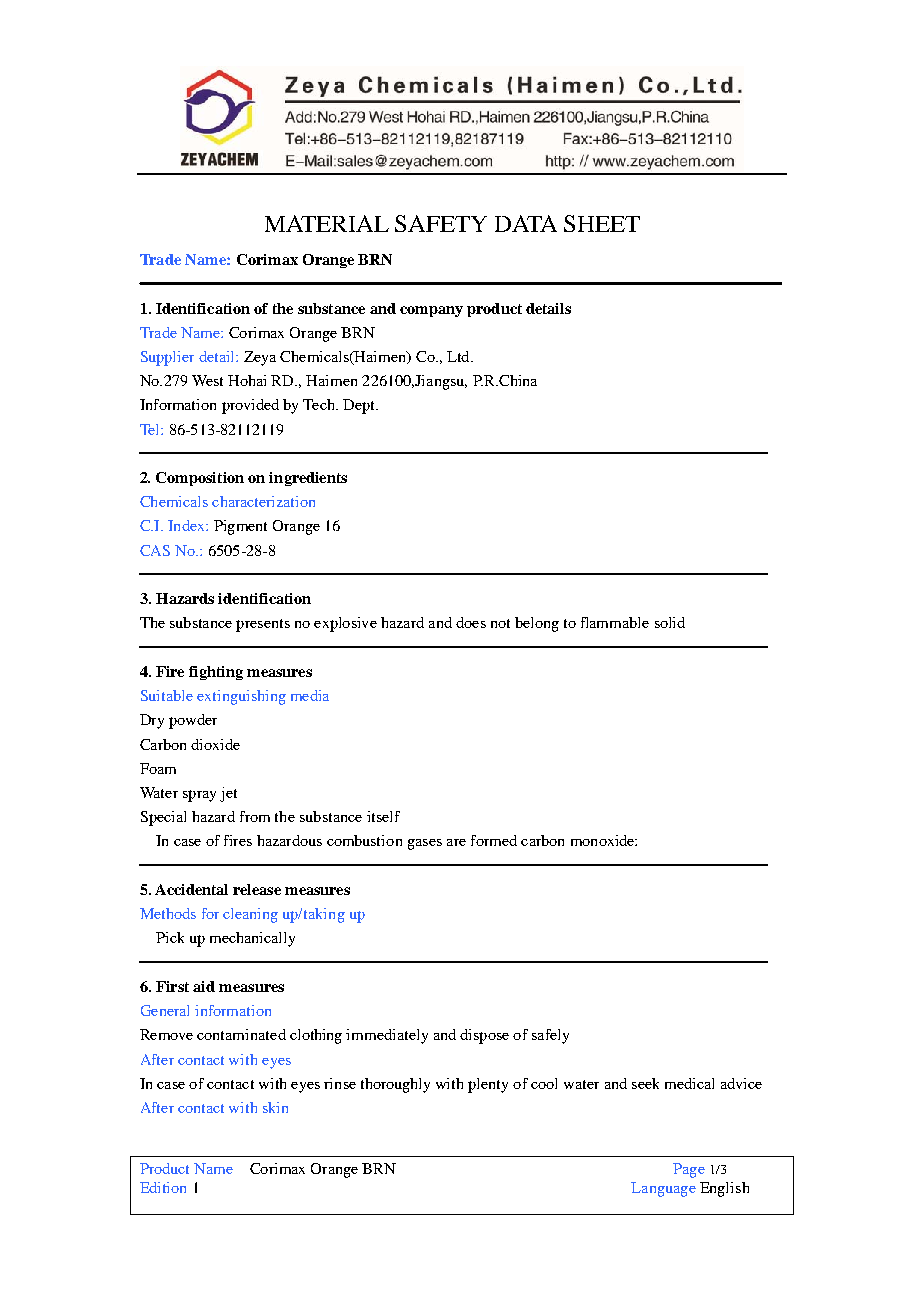 This screenshot has height=1308, width=924. What do you see at coordinates (441, 223) in the screenshot?
I see `SAFETY` at bounding box center [441, 223].
